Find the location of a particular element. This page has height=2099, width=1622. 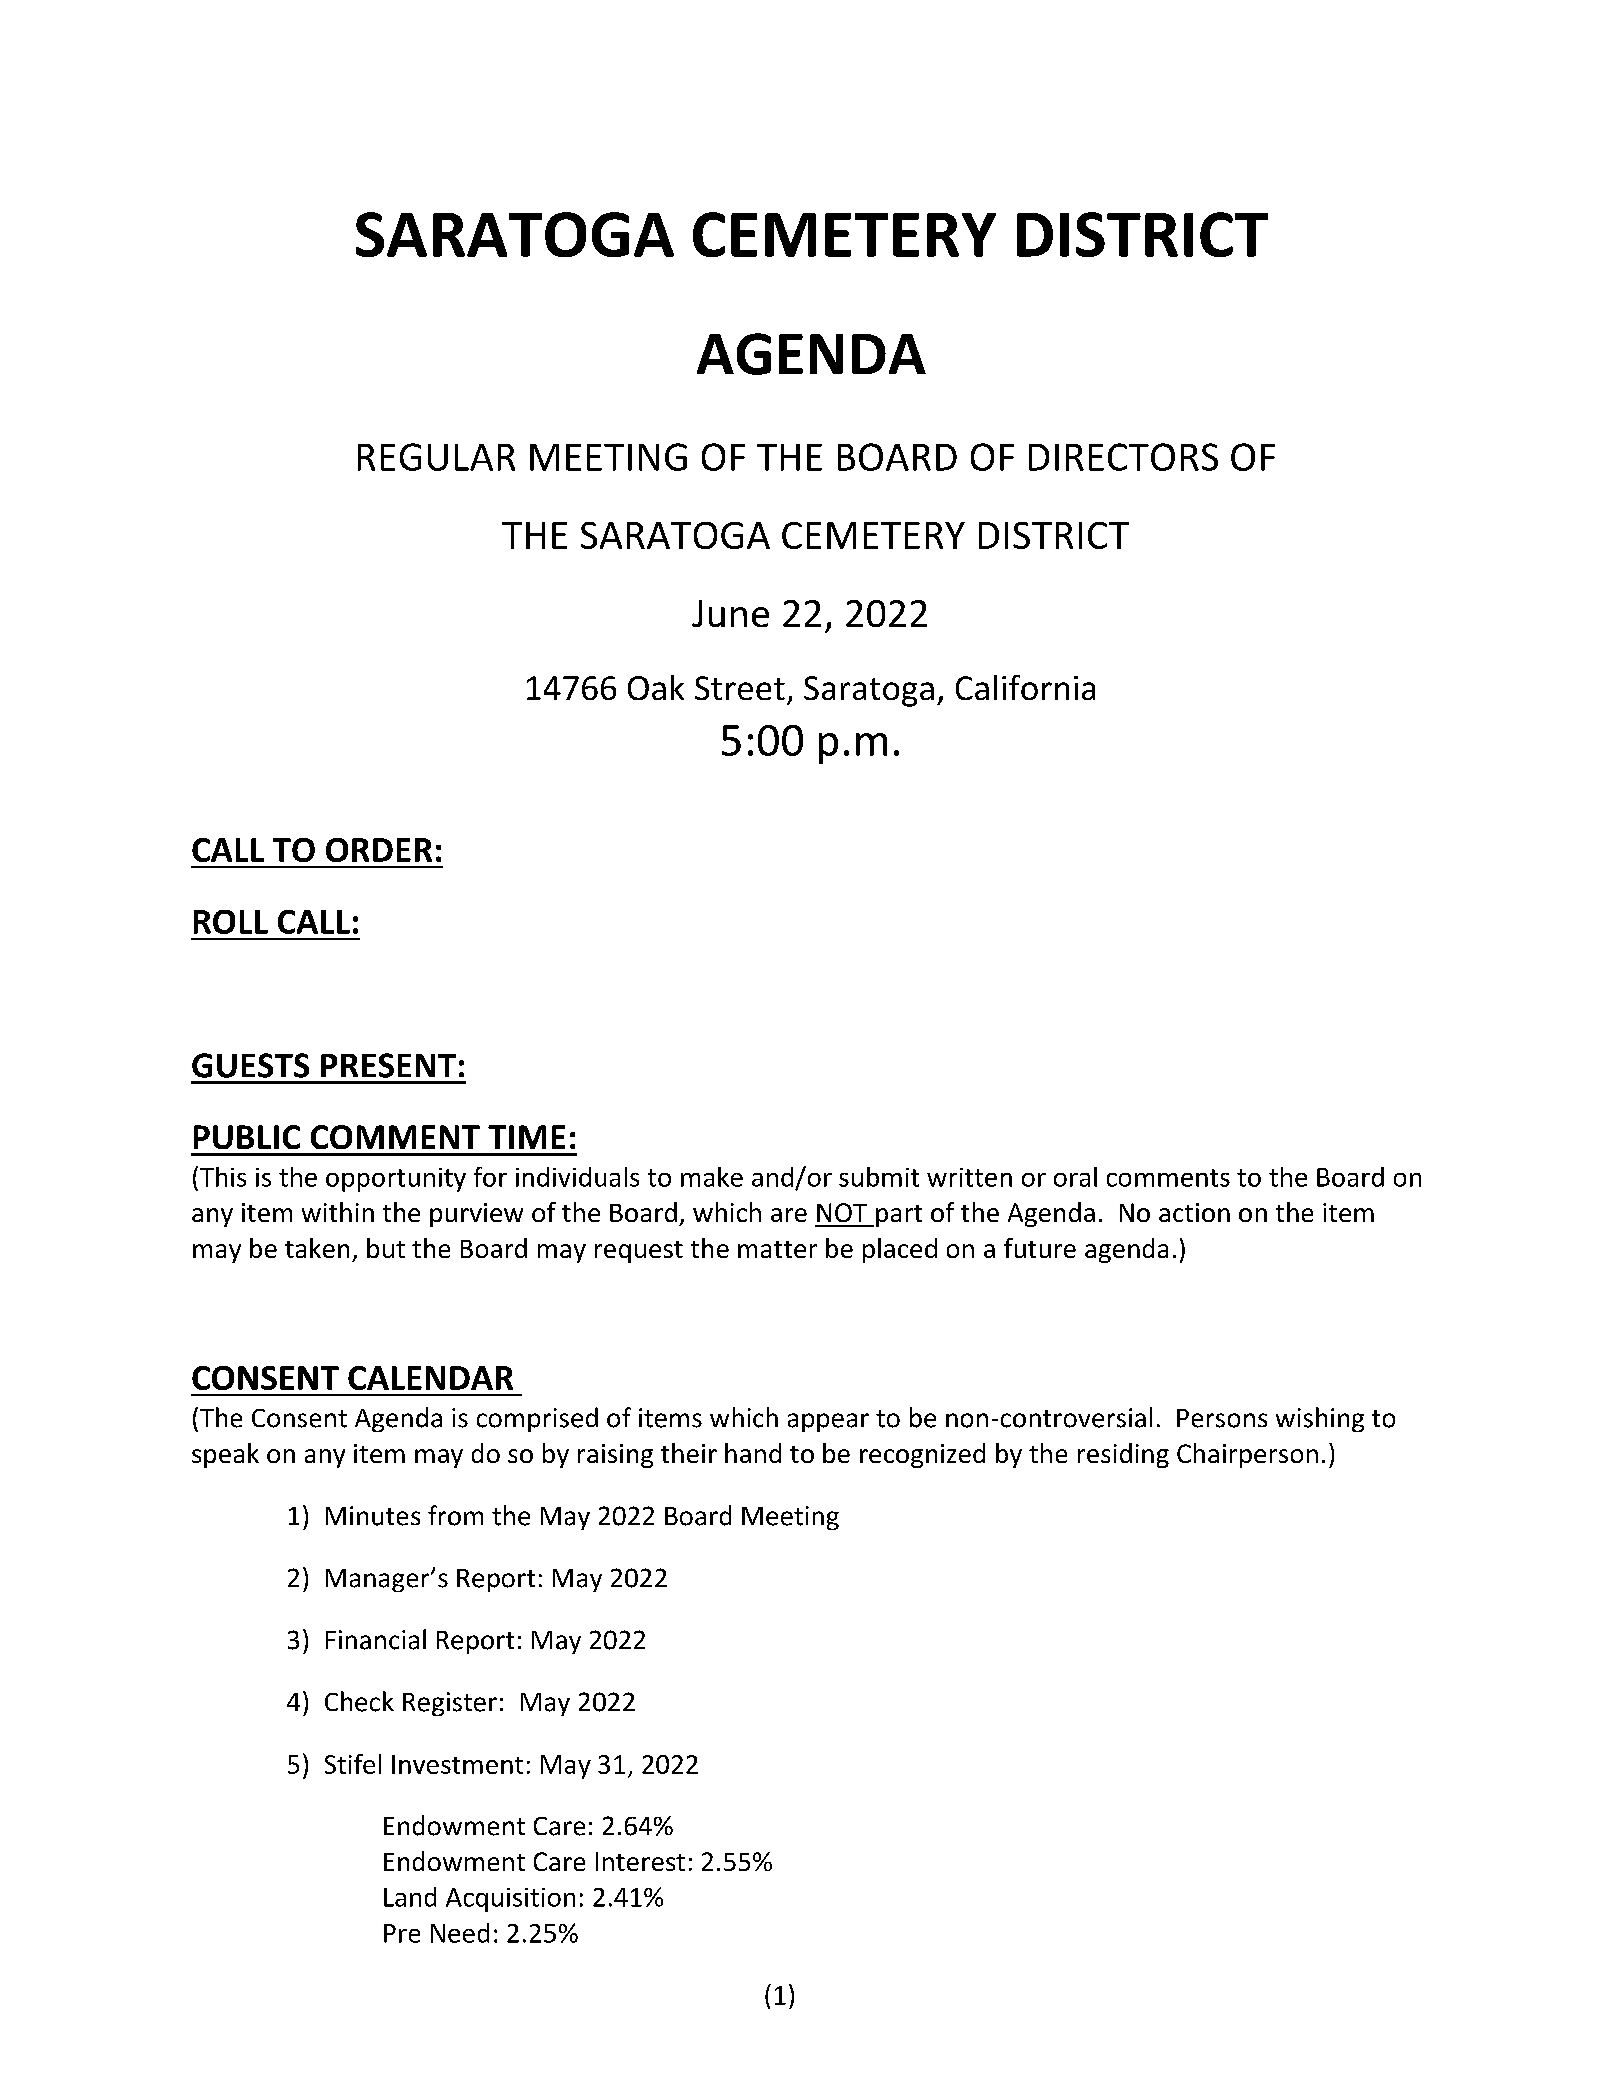

Interest is located at coordinates (640, 1861).
